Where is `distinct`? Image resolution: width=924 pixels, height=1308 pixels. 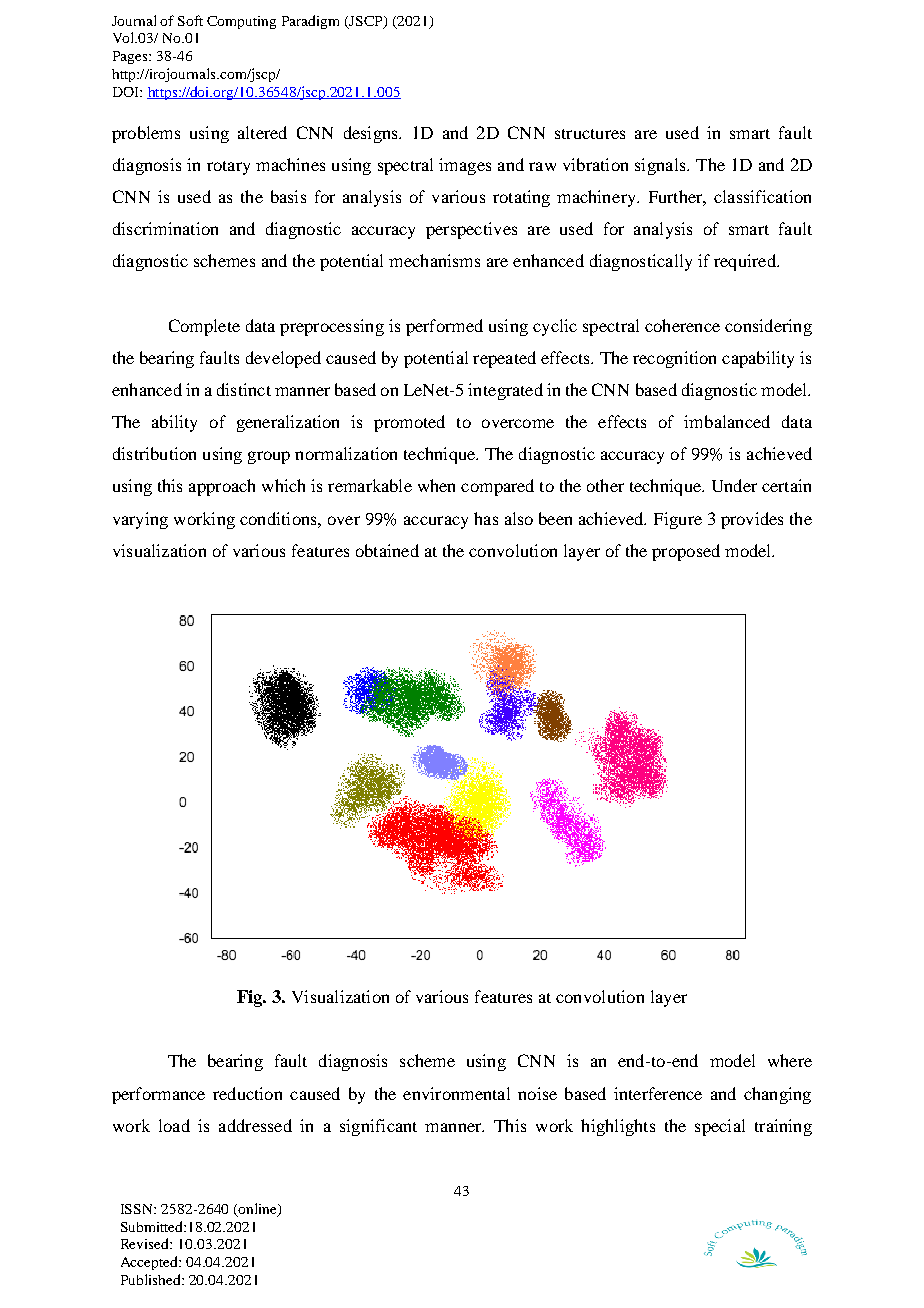
distinct is located at coordinates (244, 389).
